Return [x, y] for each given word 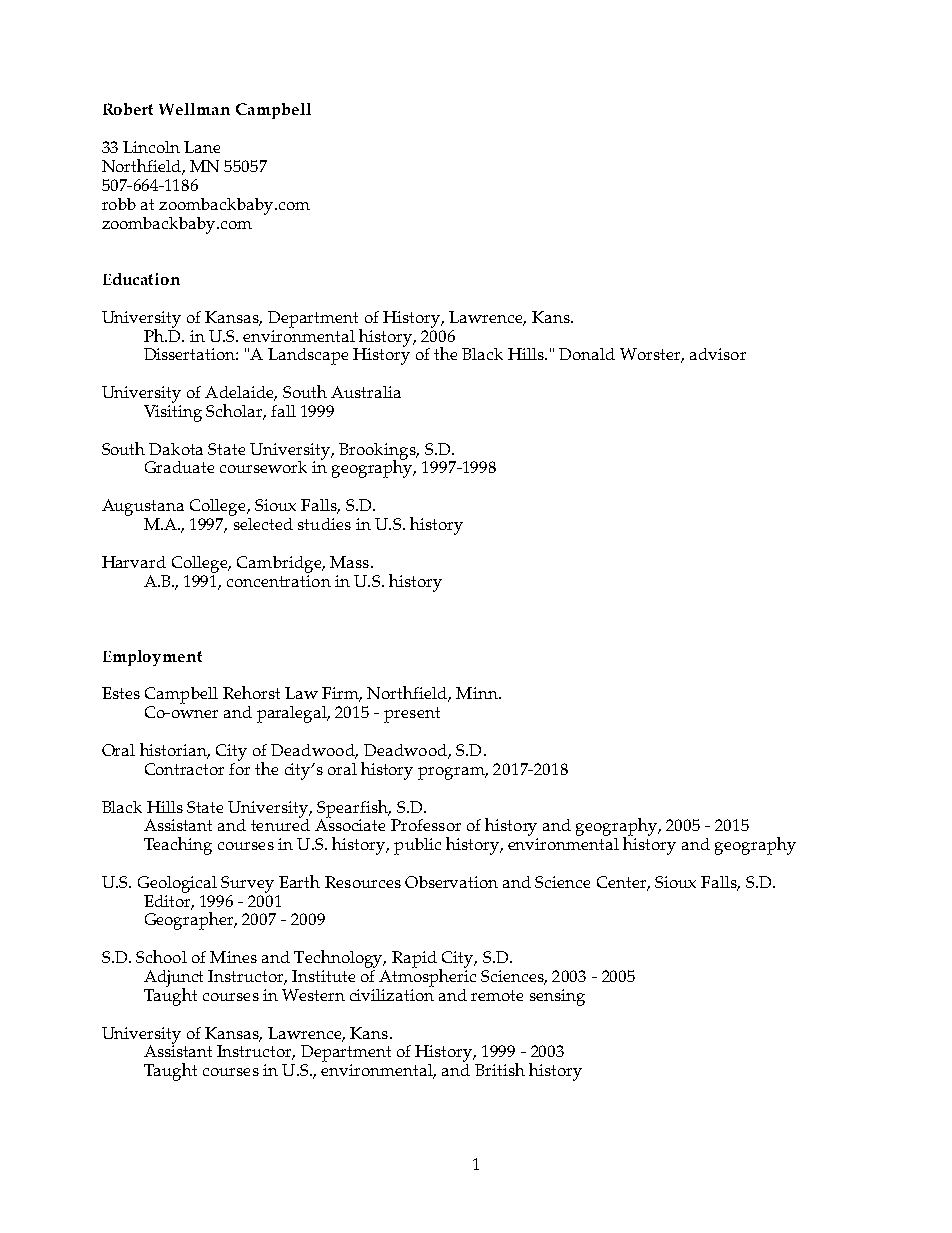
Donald [587, 354]
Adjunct [173, 979]
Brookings [378, 452]
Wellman [194, 109]
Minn [478, 693]
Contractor [184, 769]
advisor [718, 354]
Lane [202, 147]
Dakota [176, 449]
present [412, 715]
